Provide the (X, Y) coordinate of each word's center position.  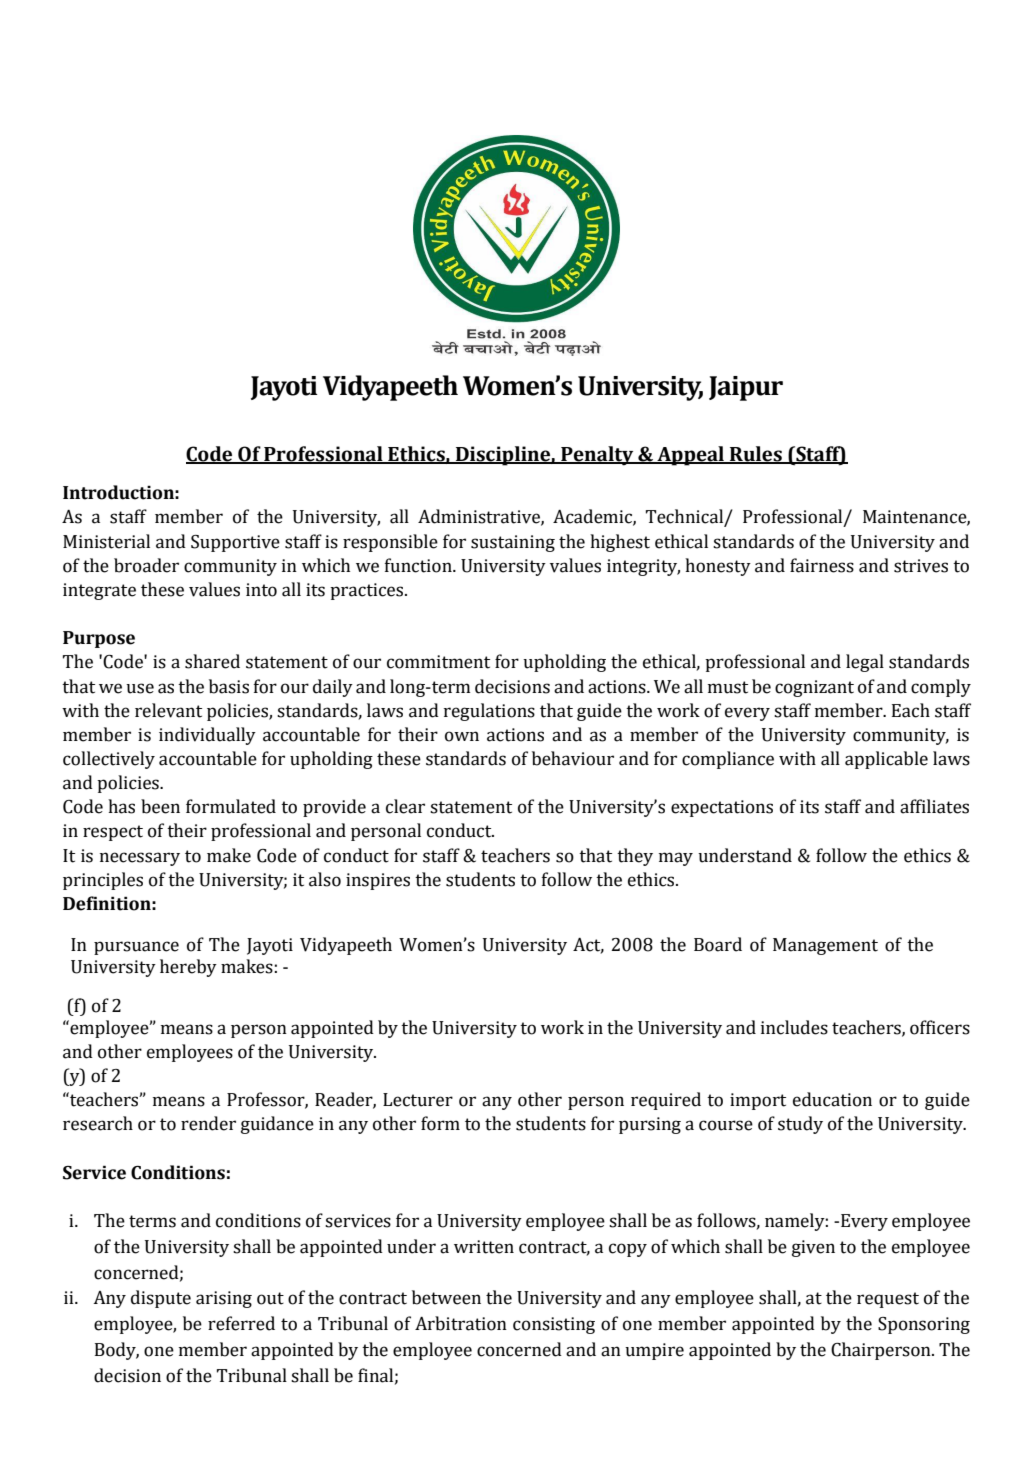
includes (794, 1027)
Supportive (235, 543)
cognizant (814, 688)
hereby (188, 968)
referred (241, 1323)
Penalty (597, 456)
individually (207, 736)
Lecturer (418, 1100)
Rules (756, 454)
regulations (489, 712)
